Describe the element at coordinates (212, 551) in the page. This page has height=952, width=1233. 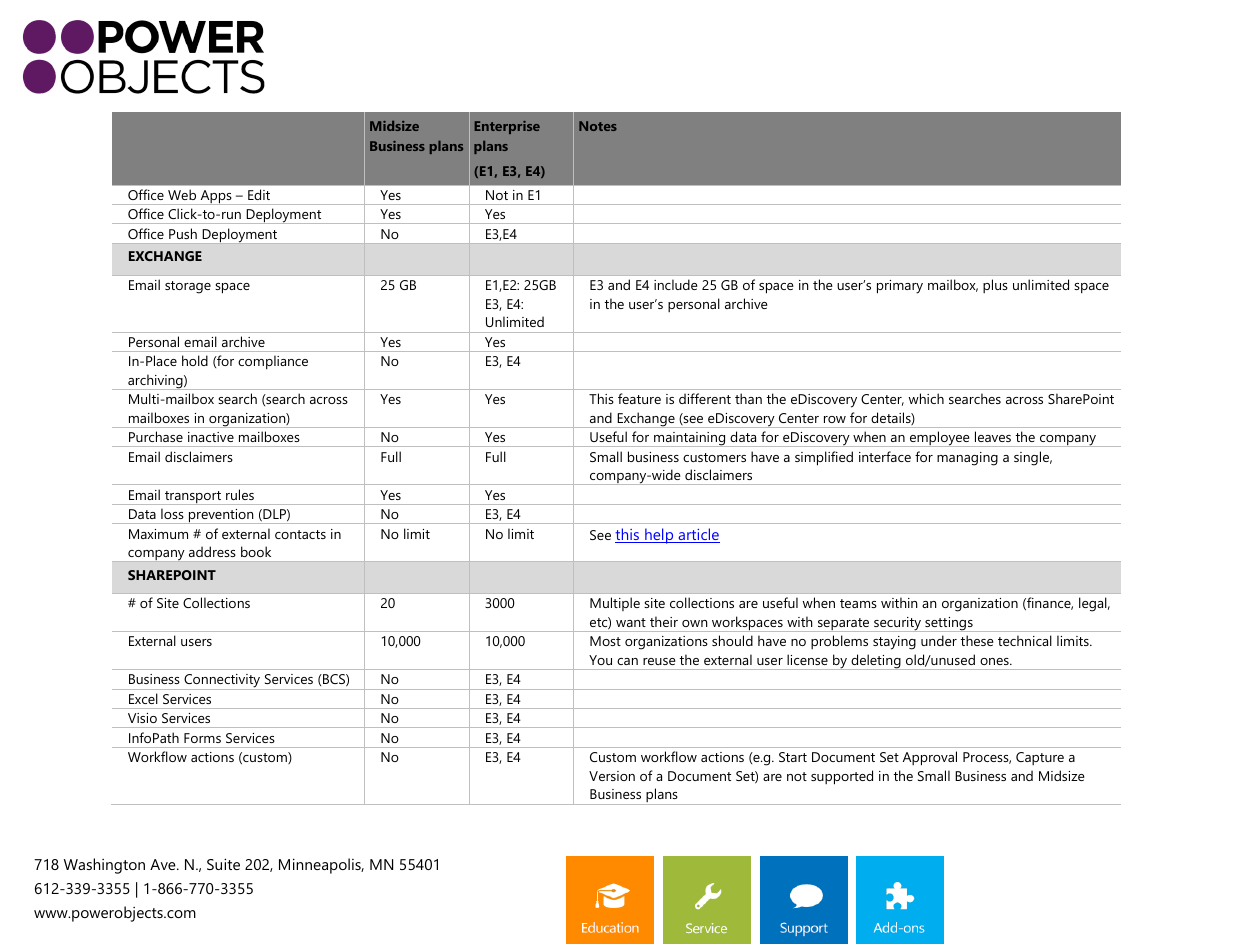
I see `address` at that location.
